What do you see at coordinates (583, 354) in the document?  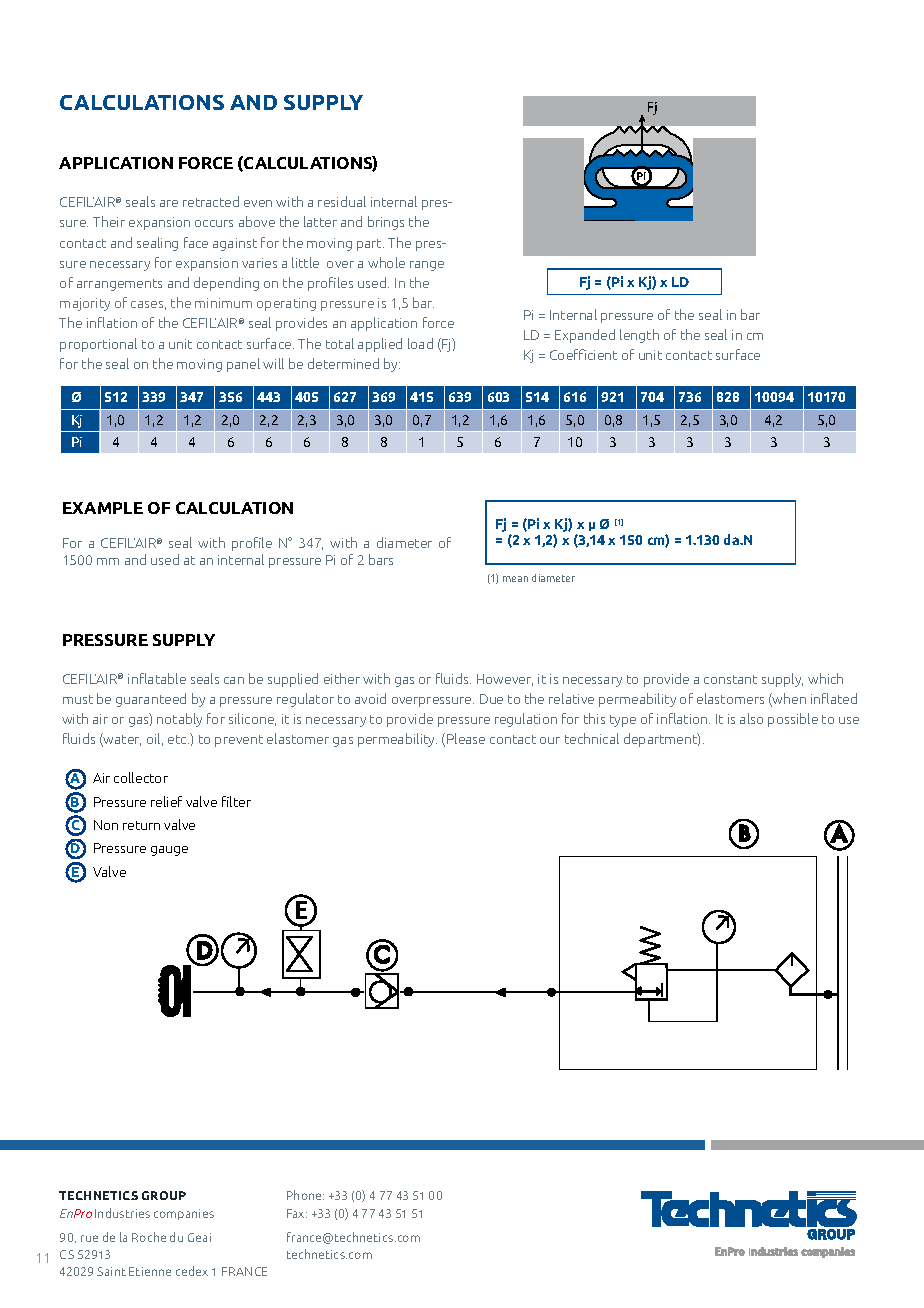 I see `Coefficient` at bounding box center [583, 354].
